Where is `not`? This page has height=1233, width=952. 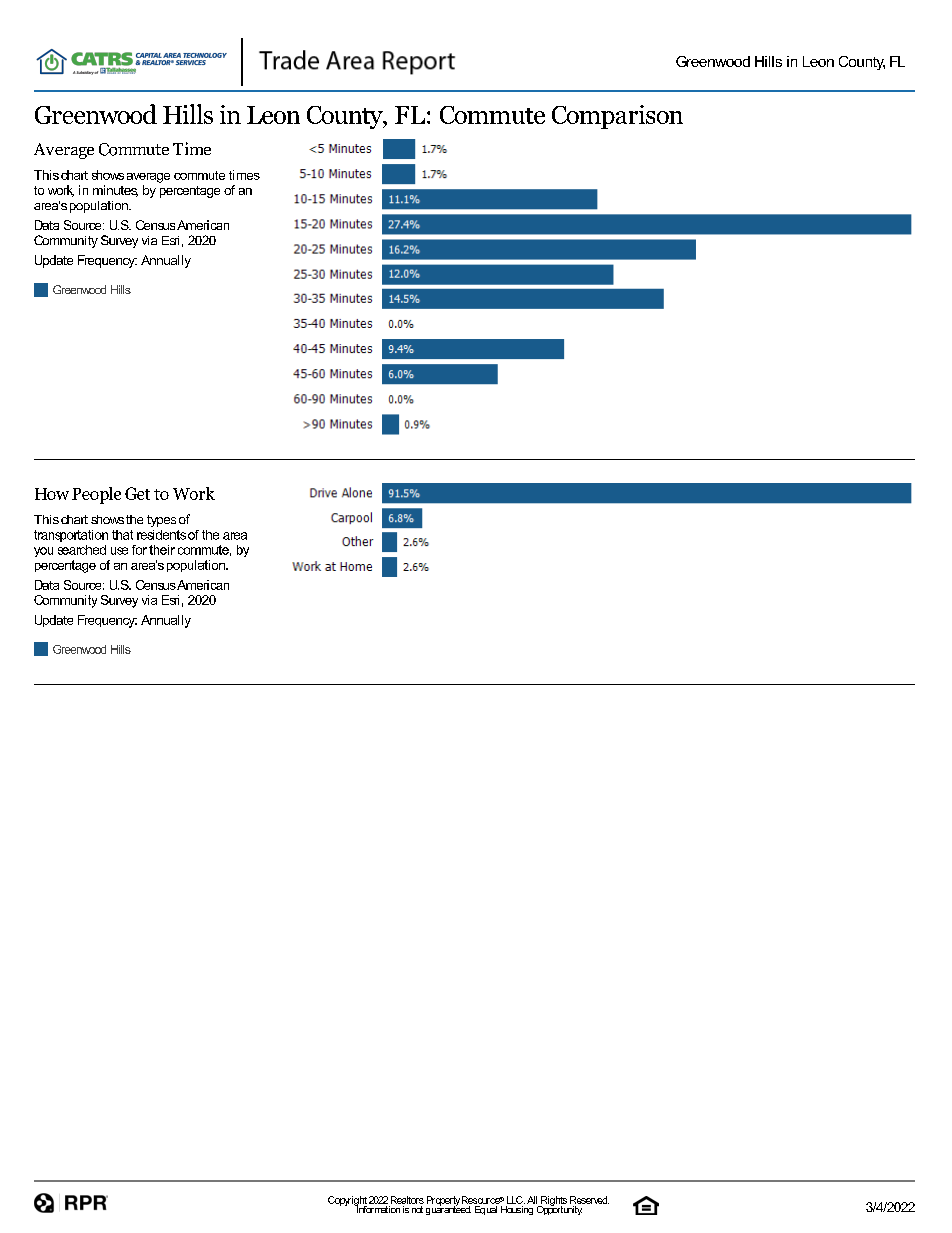 not is located at coordinates (416, 1208).
